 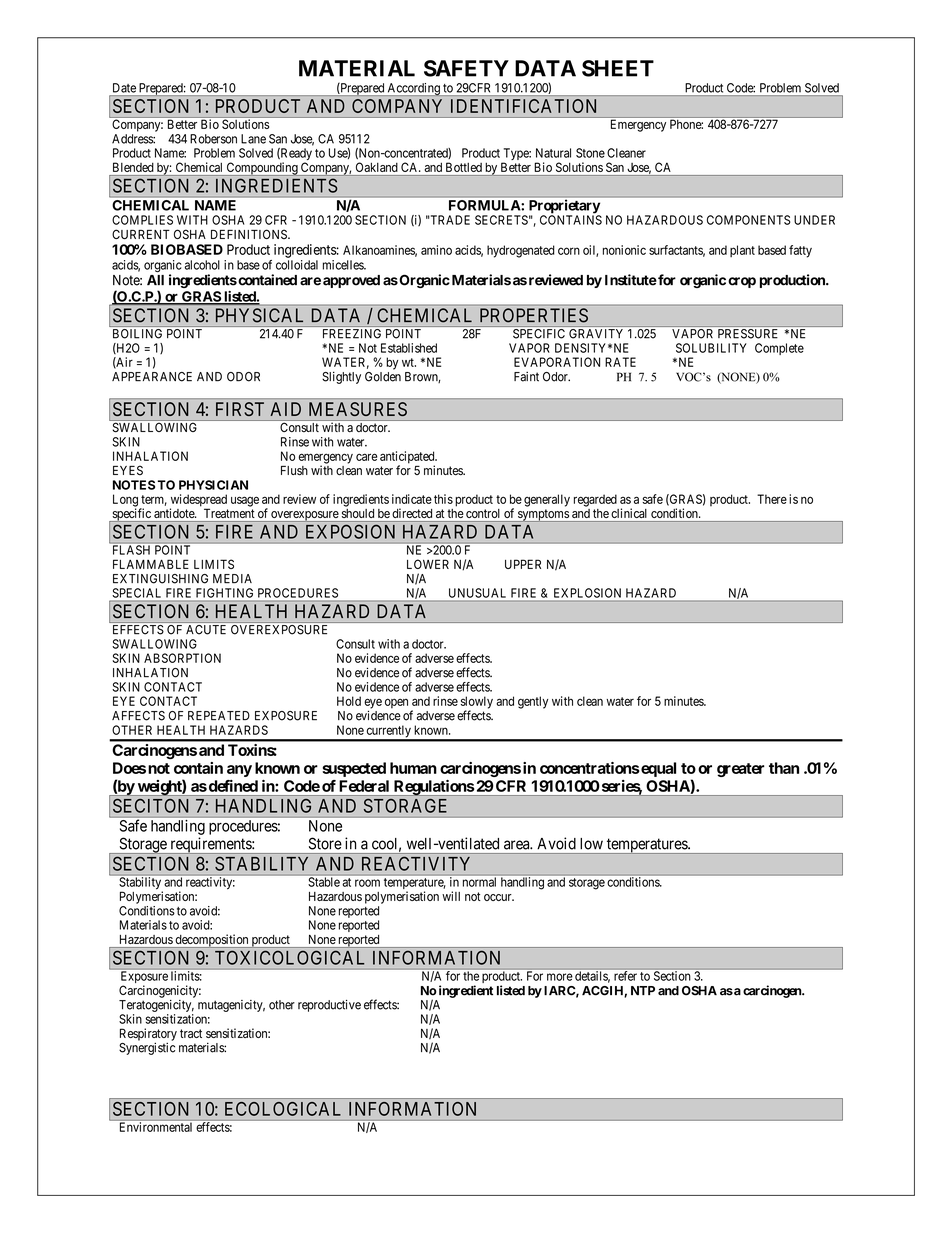 What do you see at coordinates (772, 499) in the document?
I see `There` at bounding box center [772, 499].
